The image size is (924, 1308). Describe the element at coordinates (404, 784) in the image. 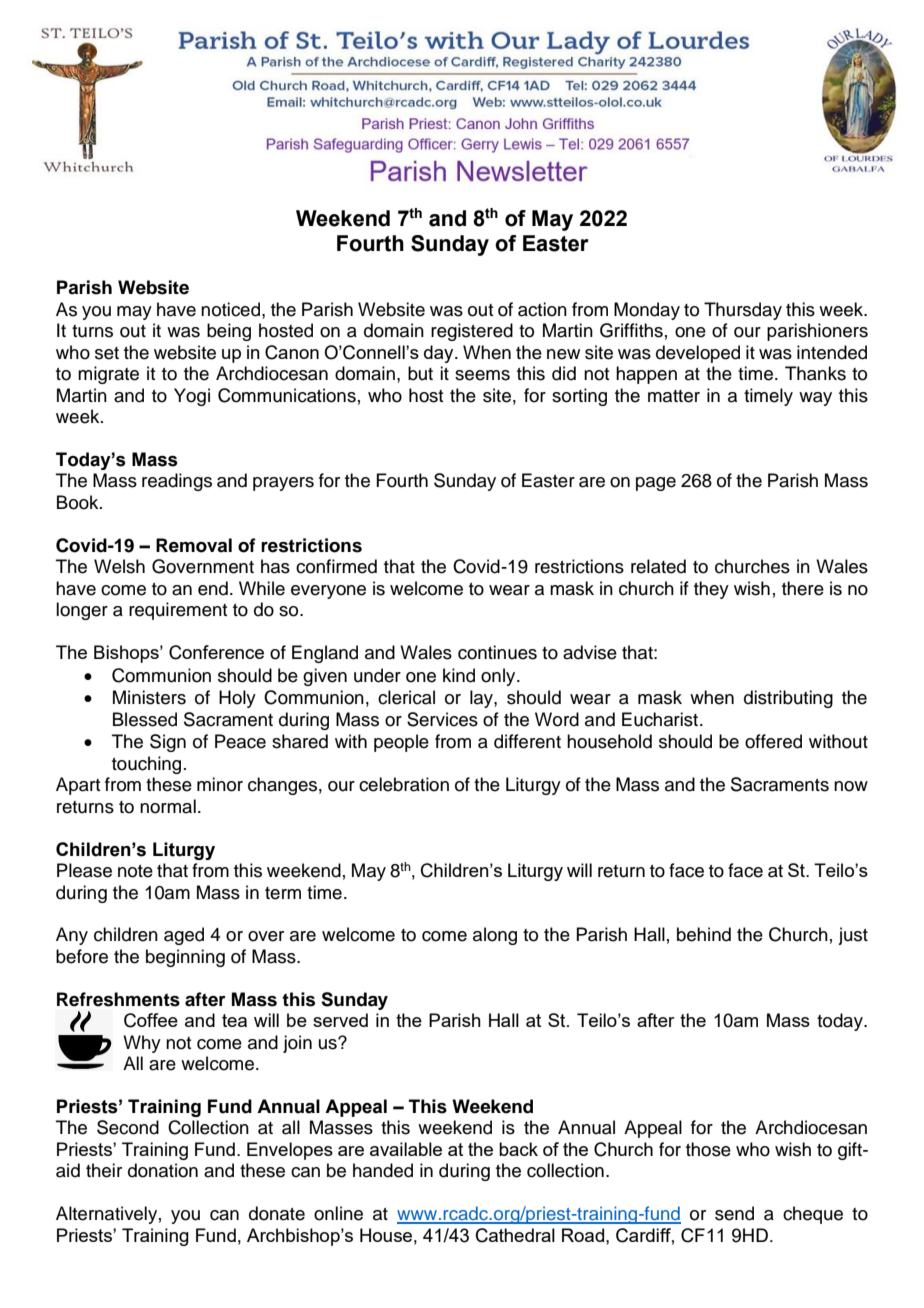

I see `celebration` at that location.
